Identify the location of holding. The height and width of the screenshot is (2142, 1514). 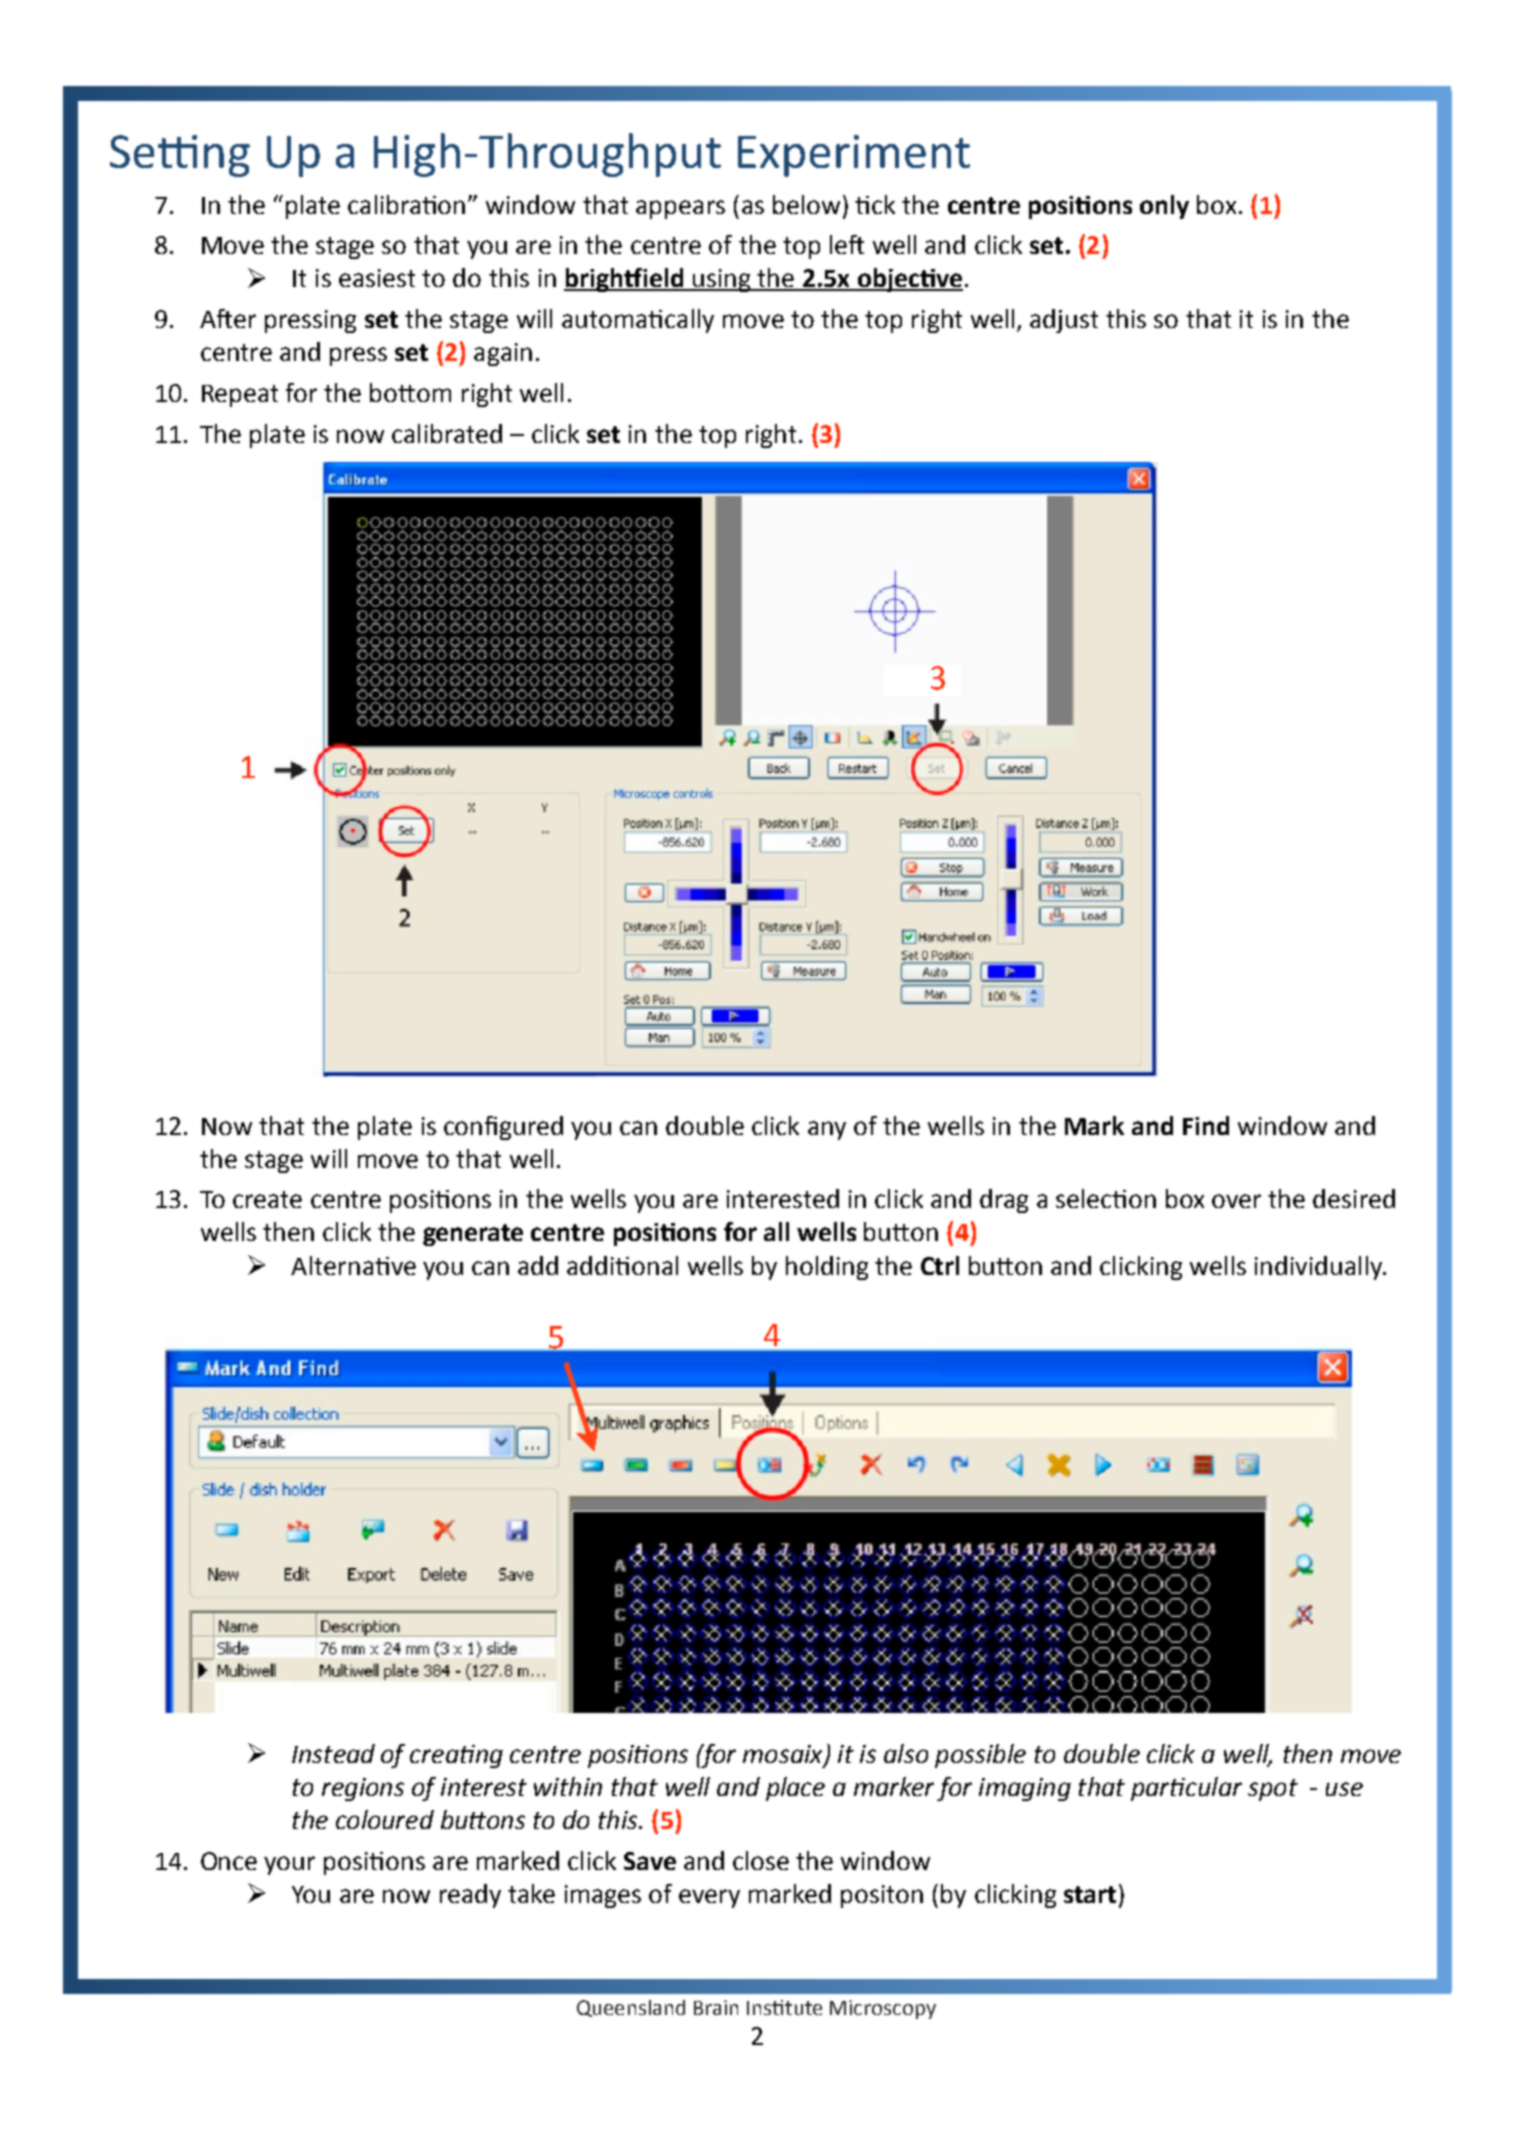
(827, 1268).
